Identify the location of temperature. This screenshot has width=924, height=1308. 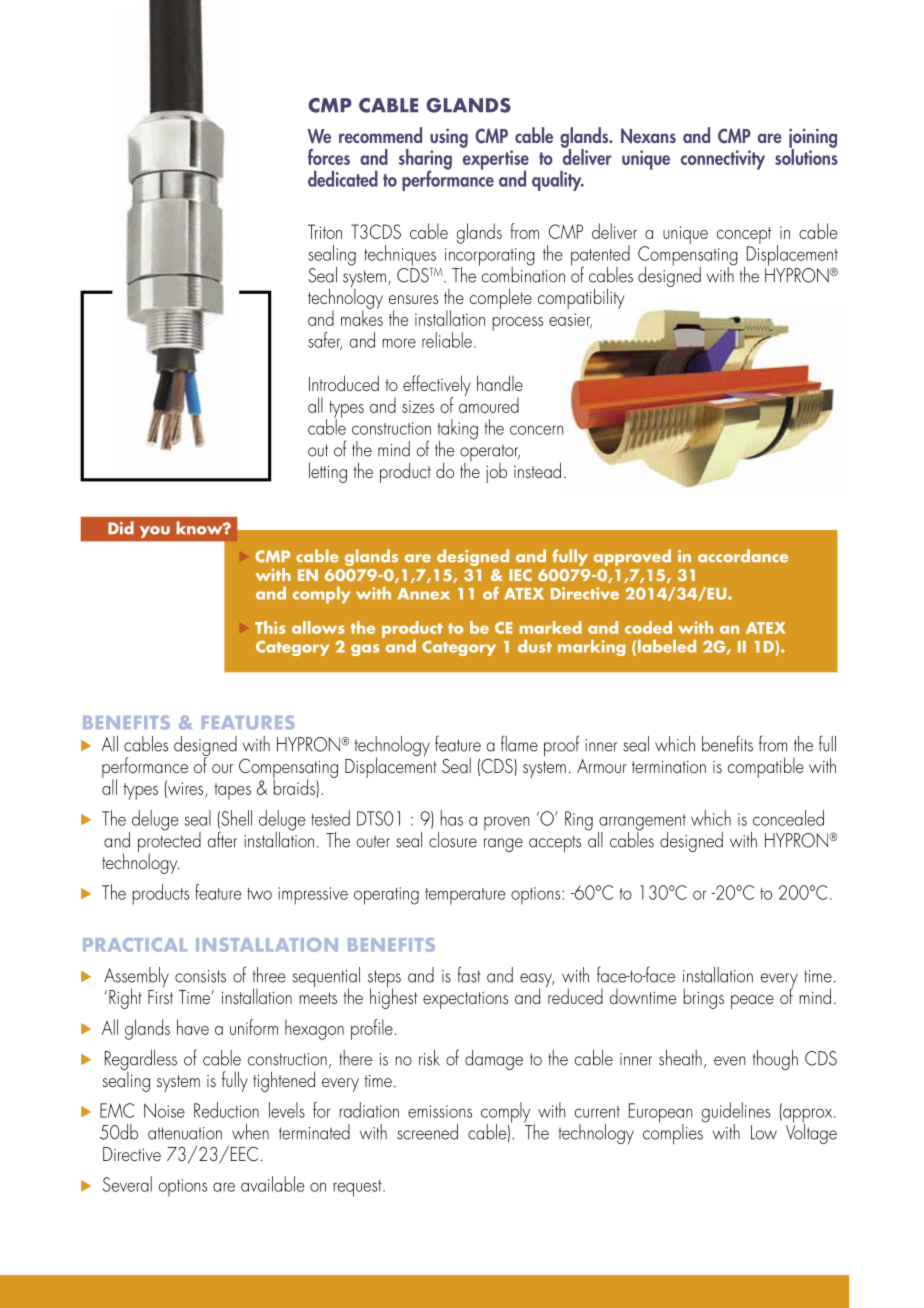
(465, 896).
